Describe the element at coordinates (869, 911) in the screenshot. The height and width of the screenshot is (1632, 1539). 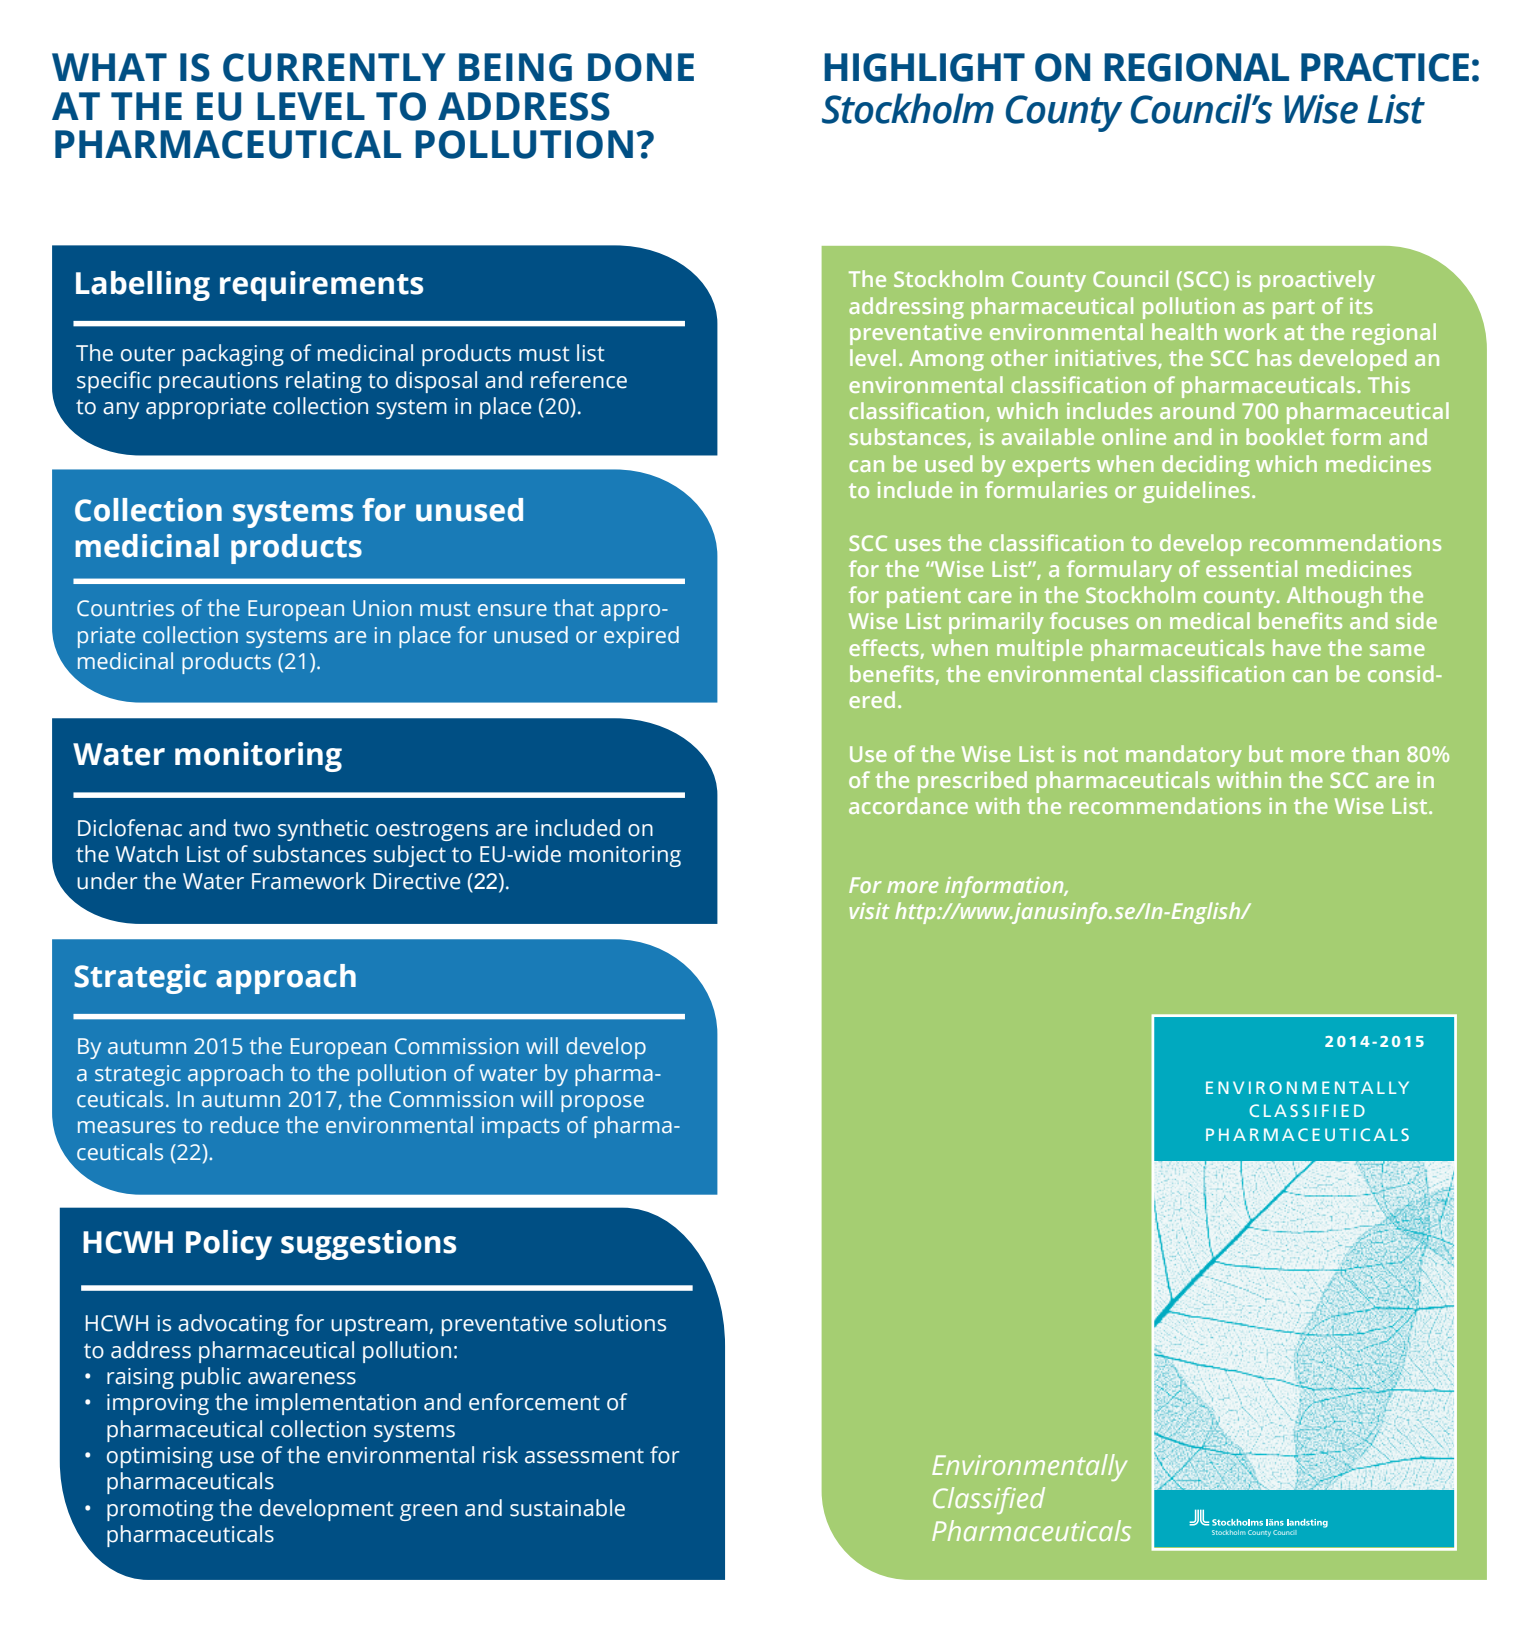
I see `visit` at that location.
